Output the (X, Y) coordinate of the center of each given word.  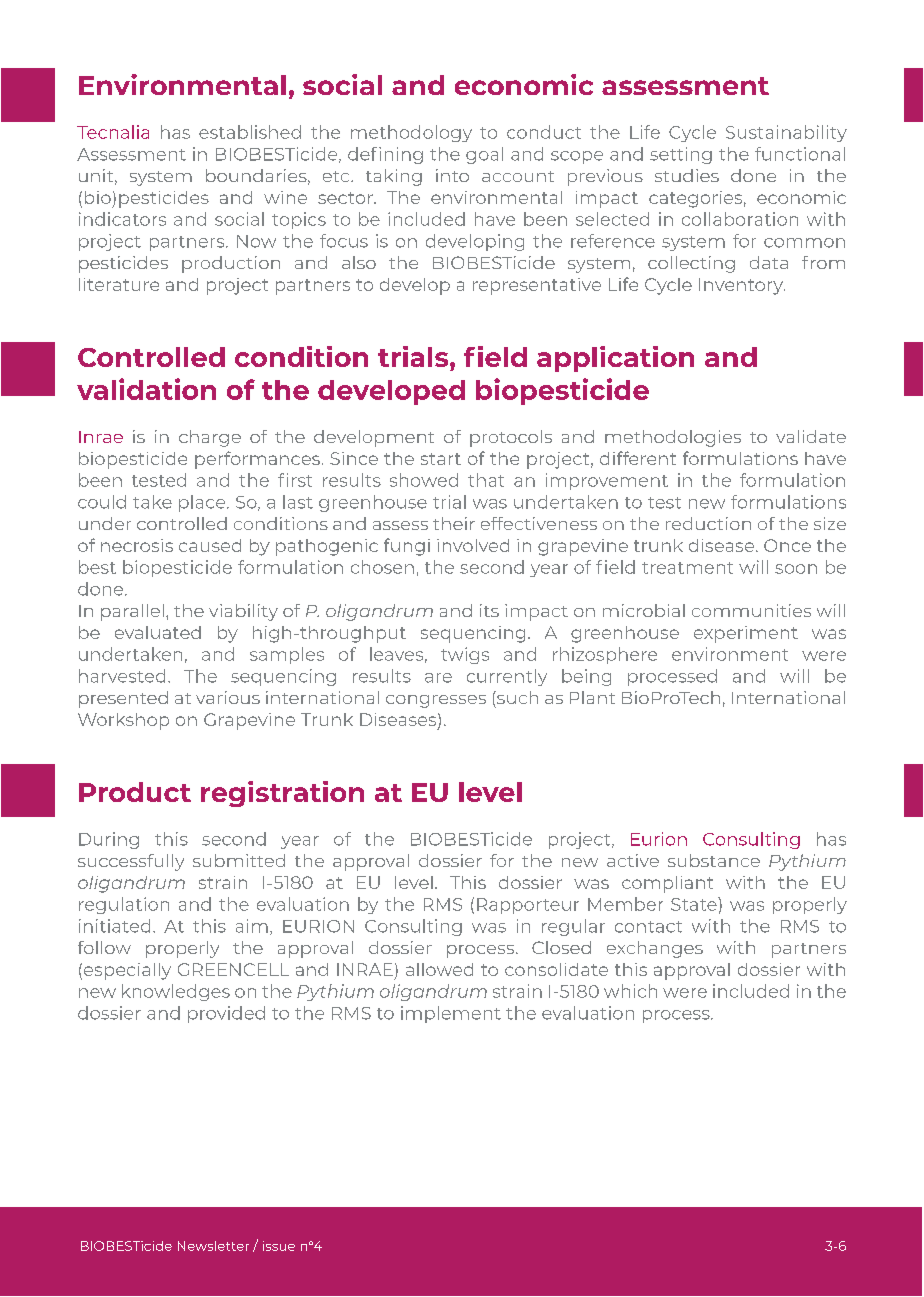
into (452, 175)
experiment (746, 634)
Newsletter (213, 1246)
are (438, 678)
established (250, 132)
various (228, 697)
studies (687, 175)
